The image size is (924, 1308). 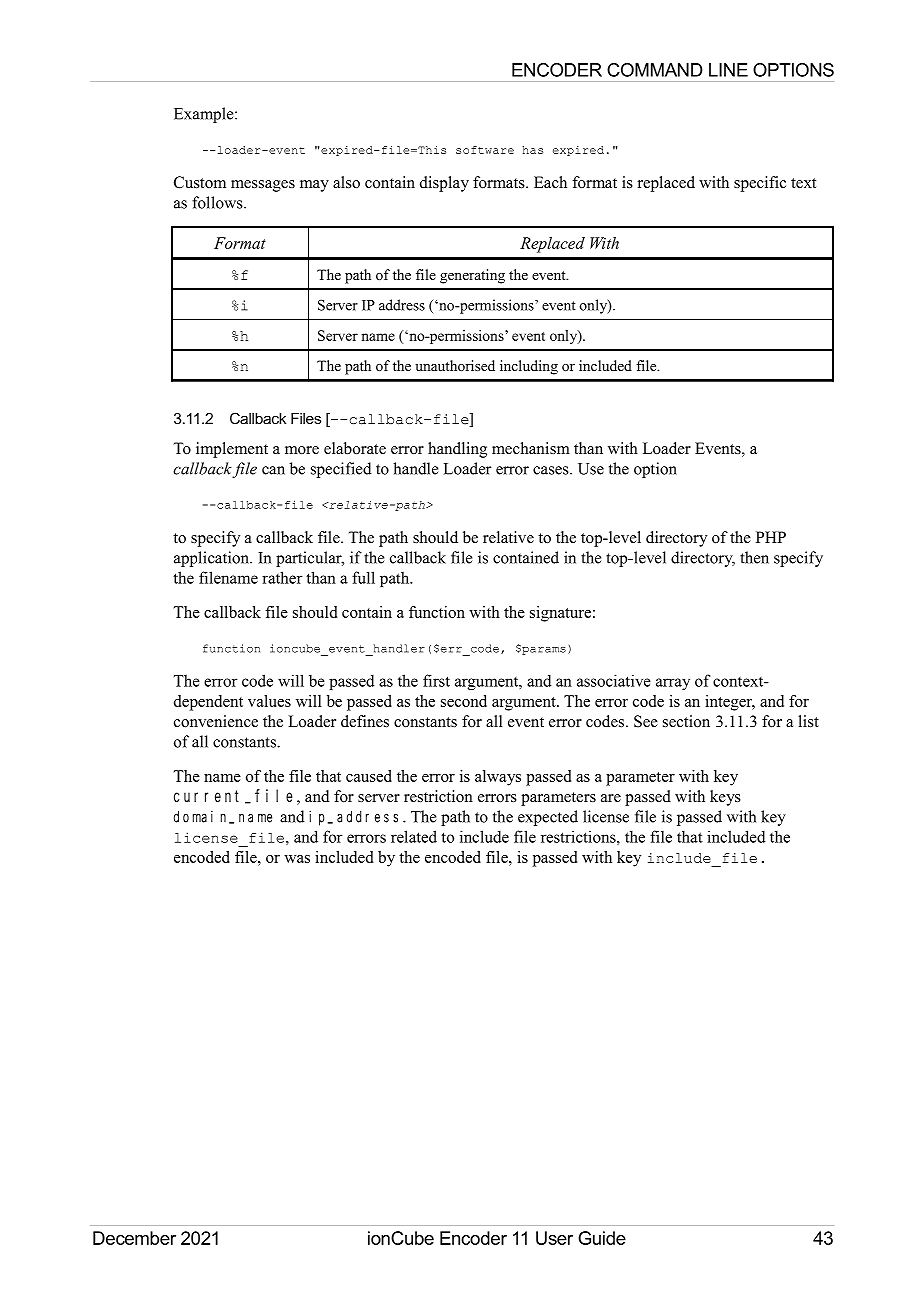 What do you see at coordinates (602, 1238) in the document?
I see `Guide` at bounding box center [602, 1238].
